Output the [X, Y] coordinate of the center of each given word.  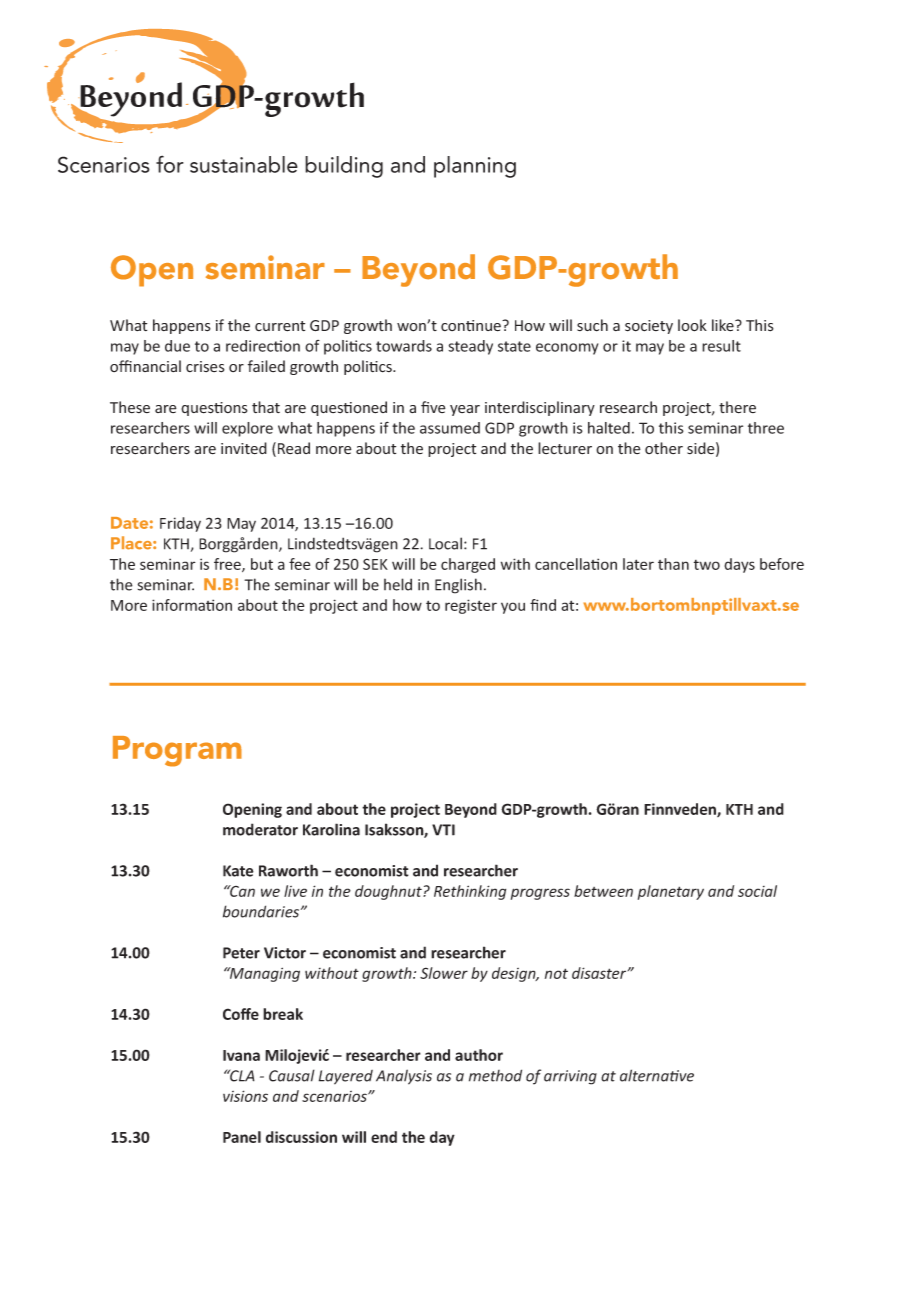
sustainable [244, 164]
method [495, 1075]
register [471, 606]
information [192, 605]
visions [245, 1096]
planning [475, 167]
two [707, 565]
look [692, 325]
